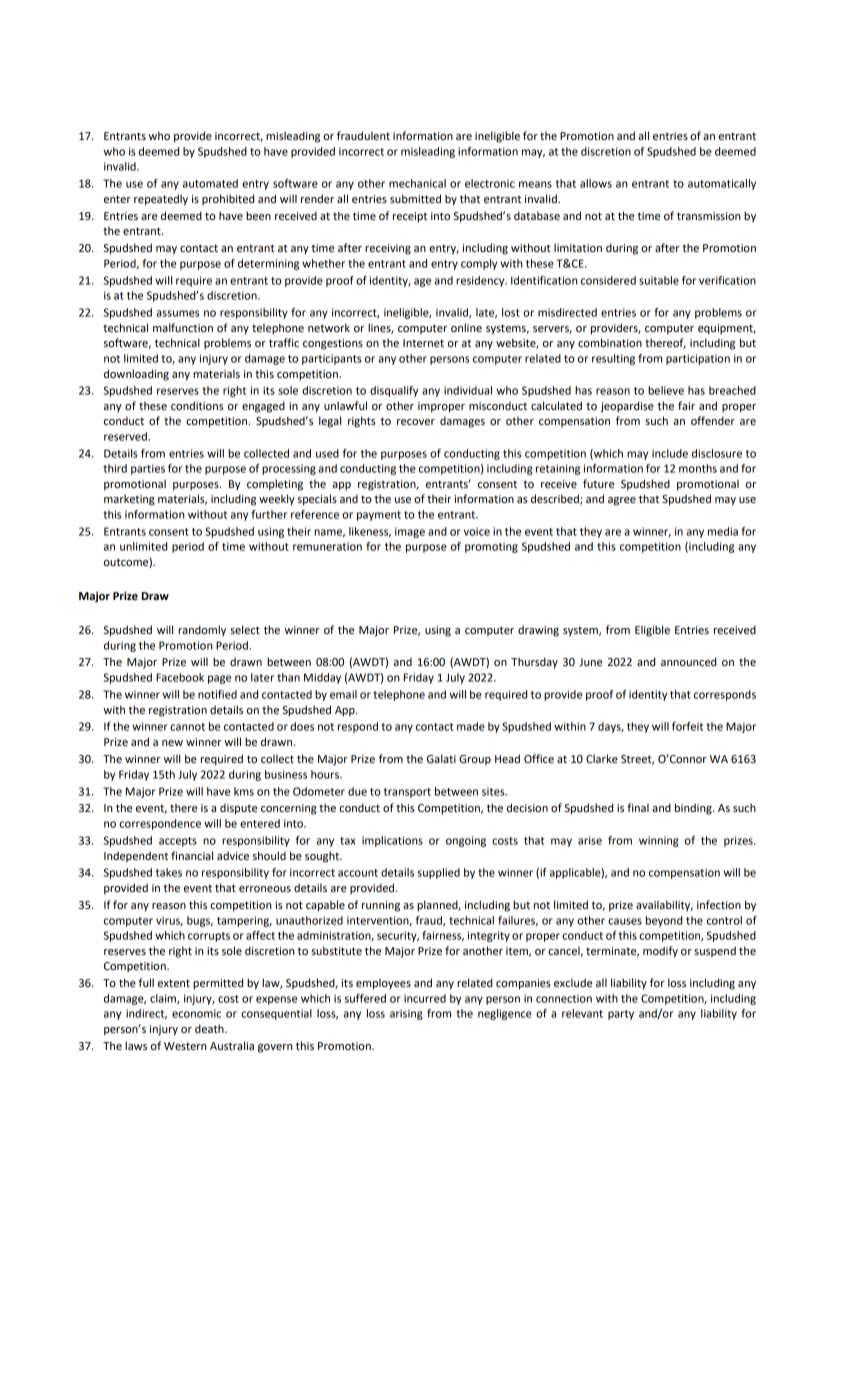 The width and height of the screenshot is (849, 1400). What do you see at coordinates (627, 407) in the screenshot?
I see `jeopardise` at bounding box center [627, 407].
